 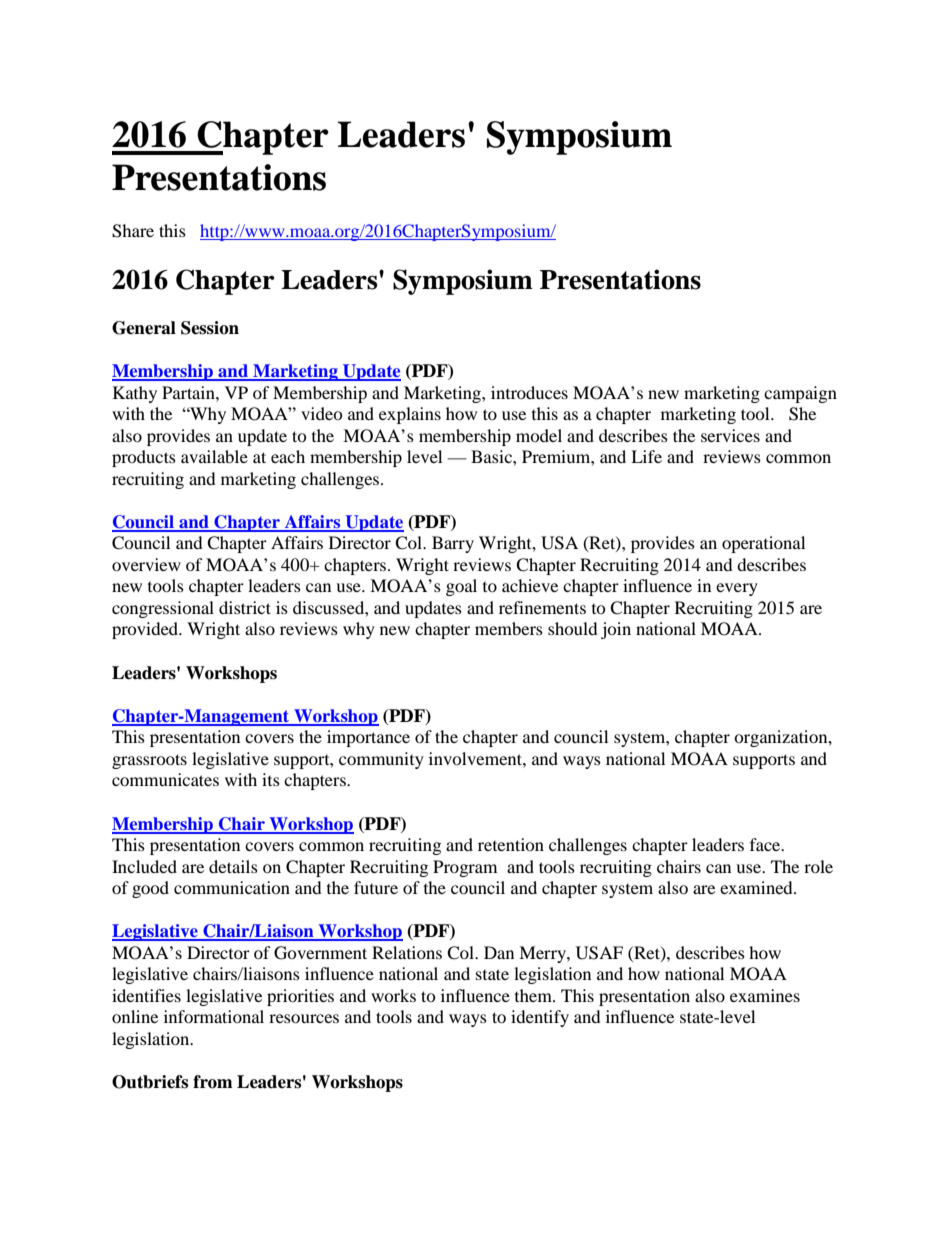 What do you see at coordinates (766, 844) in the screenshot?
I see `face` at bounding box center [766, 844].
